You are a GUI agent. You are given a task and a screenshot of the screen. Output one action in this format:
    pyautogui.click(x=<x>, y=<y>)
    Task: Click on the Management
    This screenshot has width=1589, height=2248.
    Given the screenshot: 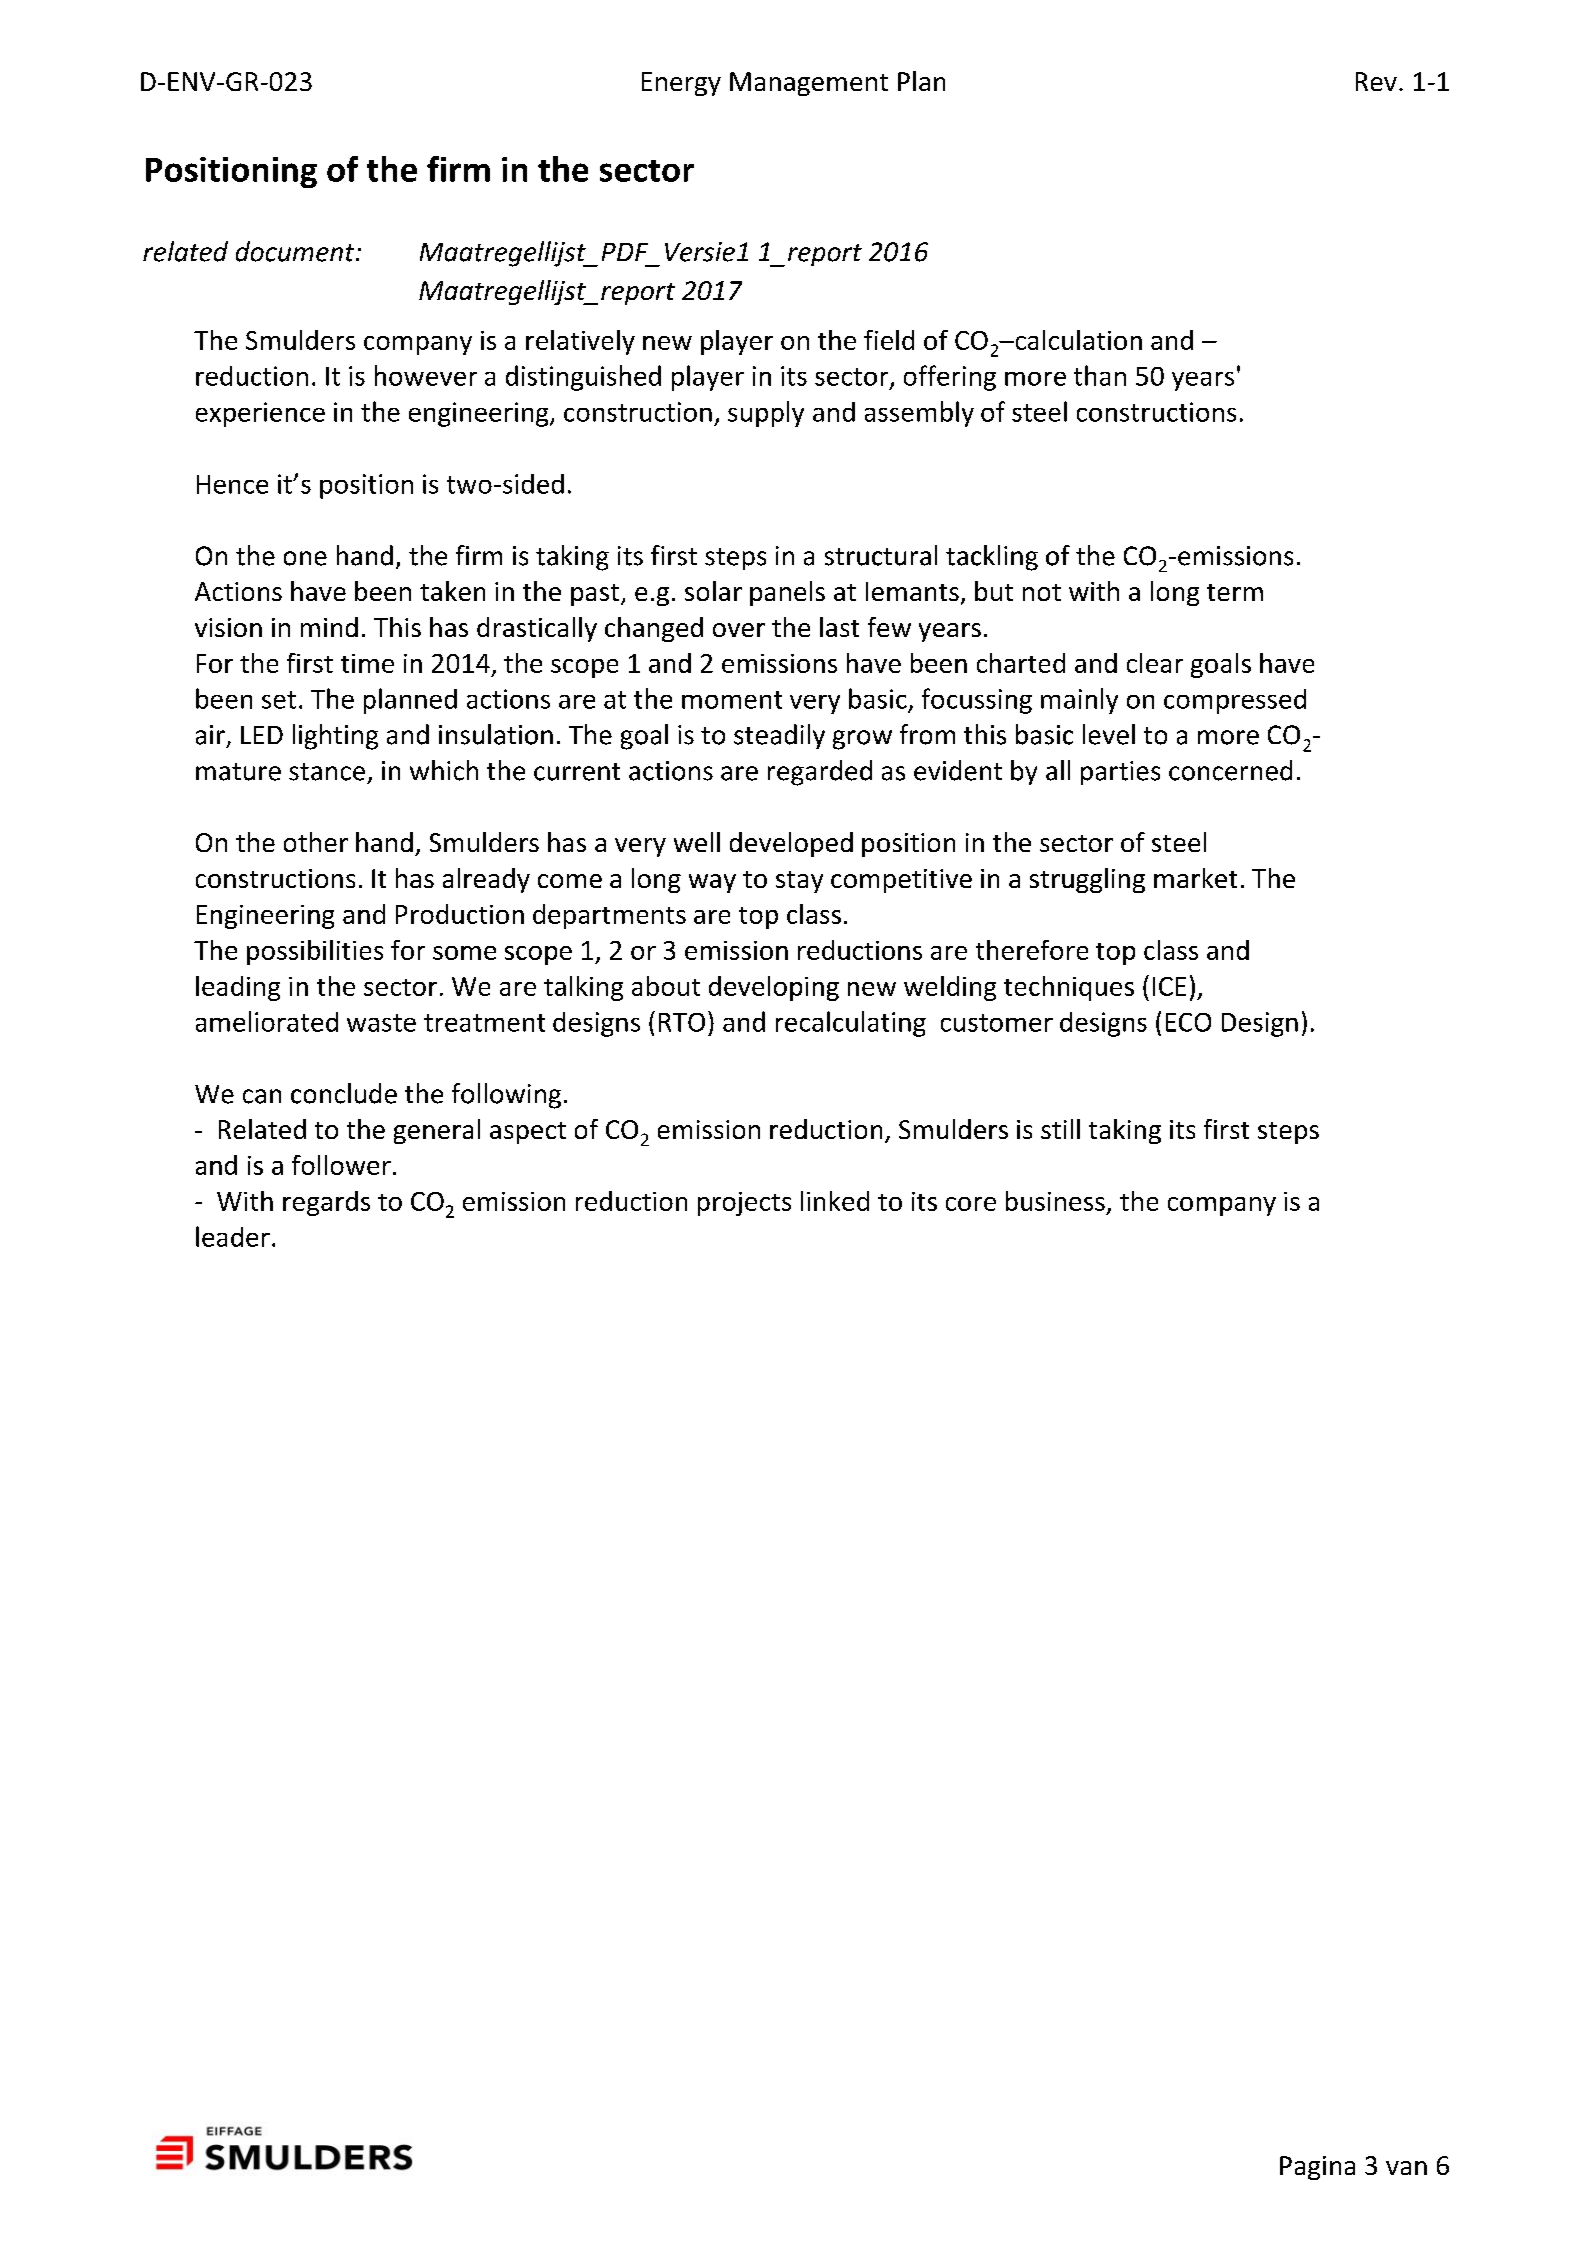 What is the action you would take?
    pyautogui.click(x=809, y=84)
